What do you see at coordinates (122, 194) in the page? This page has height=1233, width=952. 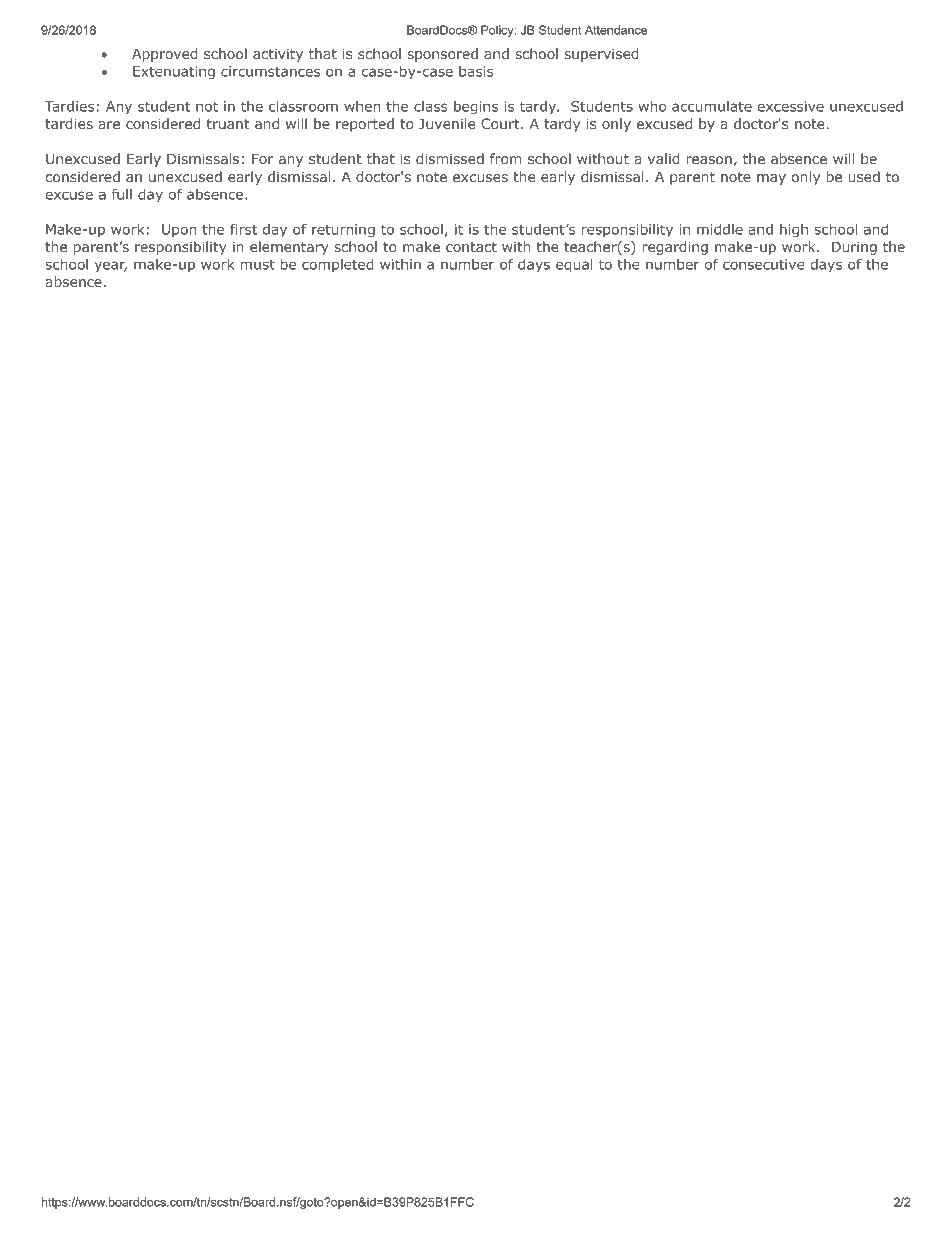 I see `full` at bounding box center [122, 194].
